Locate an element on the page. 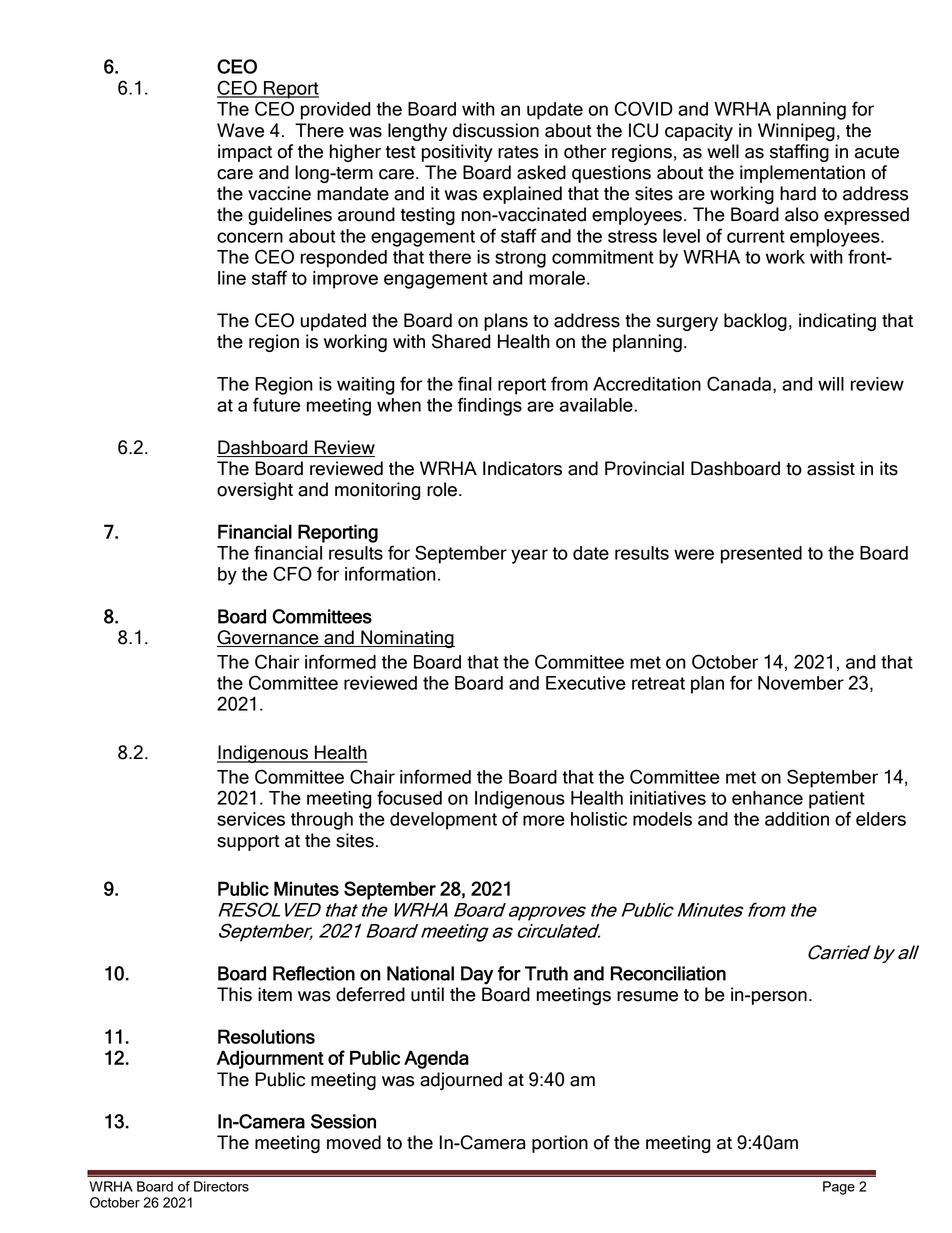 The image size is (952, 1233). Reflection is located at coordinates (314, 973).
